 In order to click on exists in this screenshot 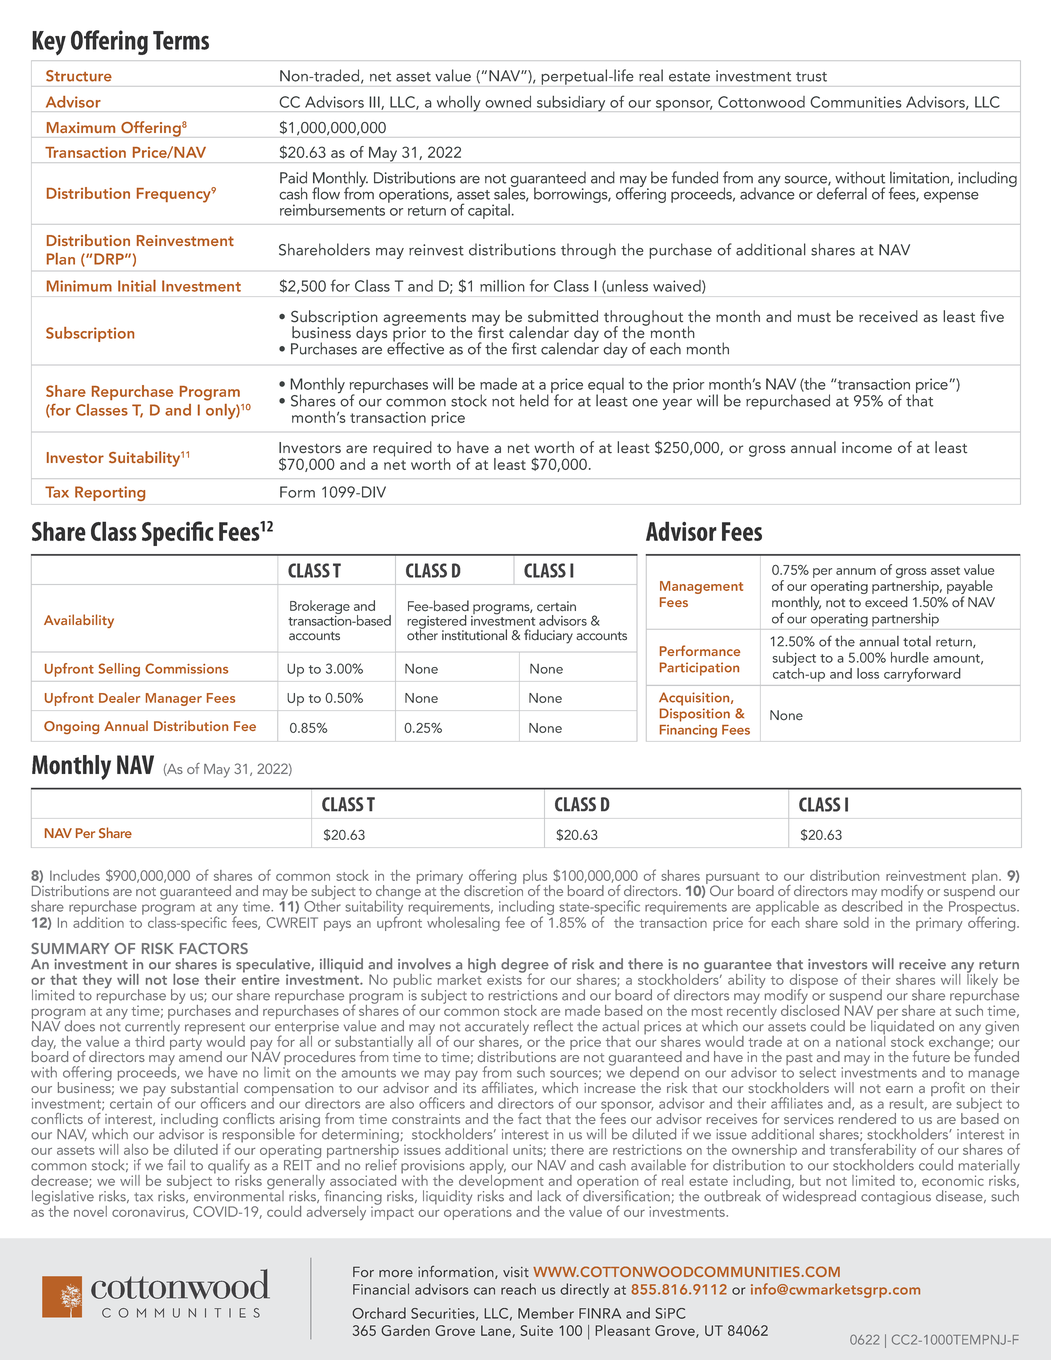, I will do `click(504, 978)`.
